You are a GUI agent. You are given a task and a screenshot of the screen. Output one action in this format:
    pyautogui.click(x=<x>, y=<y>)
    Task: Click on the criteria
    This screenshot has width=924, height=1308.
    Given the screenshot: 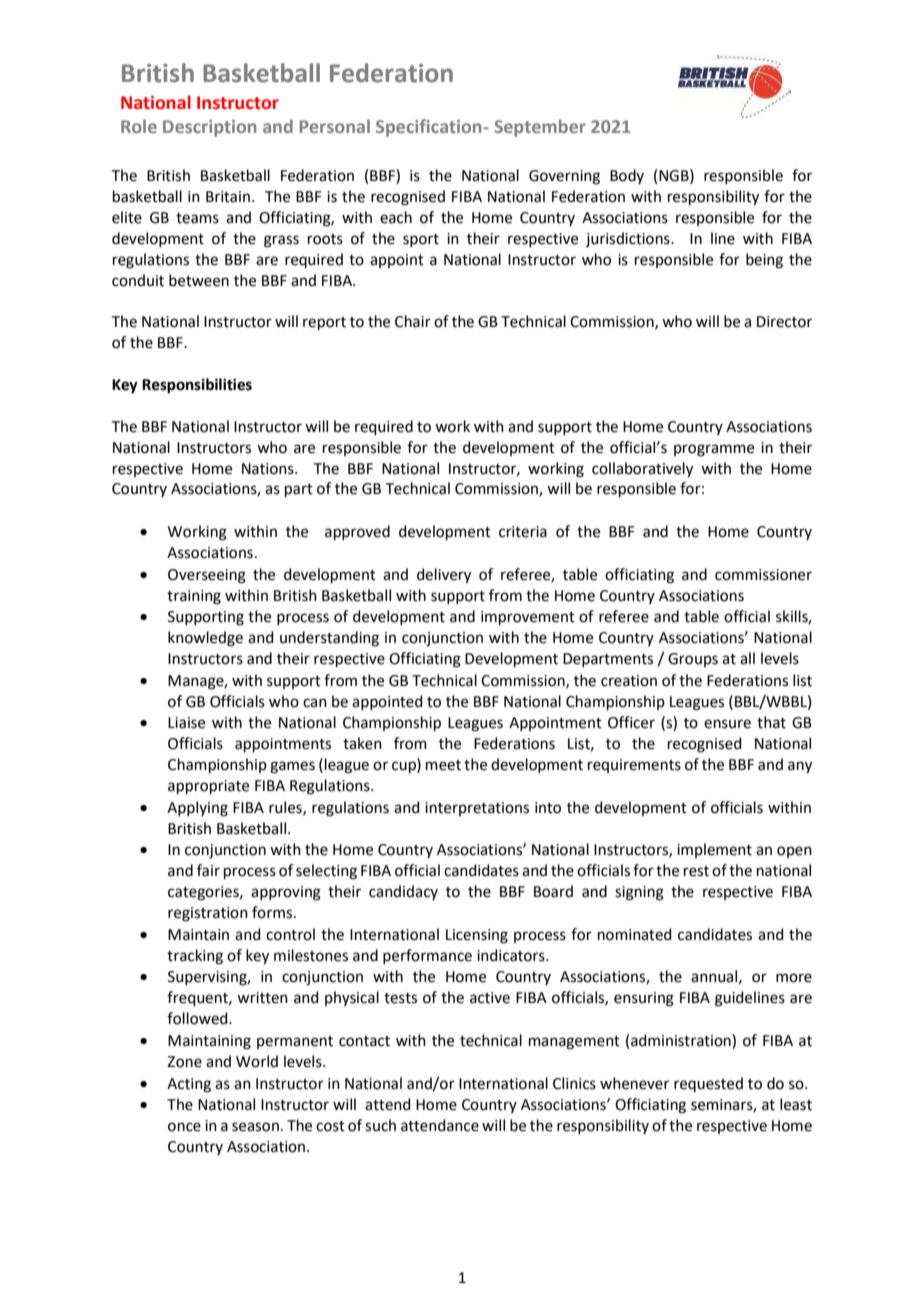 What is the action you would take?
    pyautogui.click(x=523, y=532)
